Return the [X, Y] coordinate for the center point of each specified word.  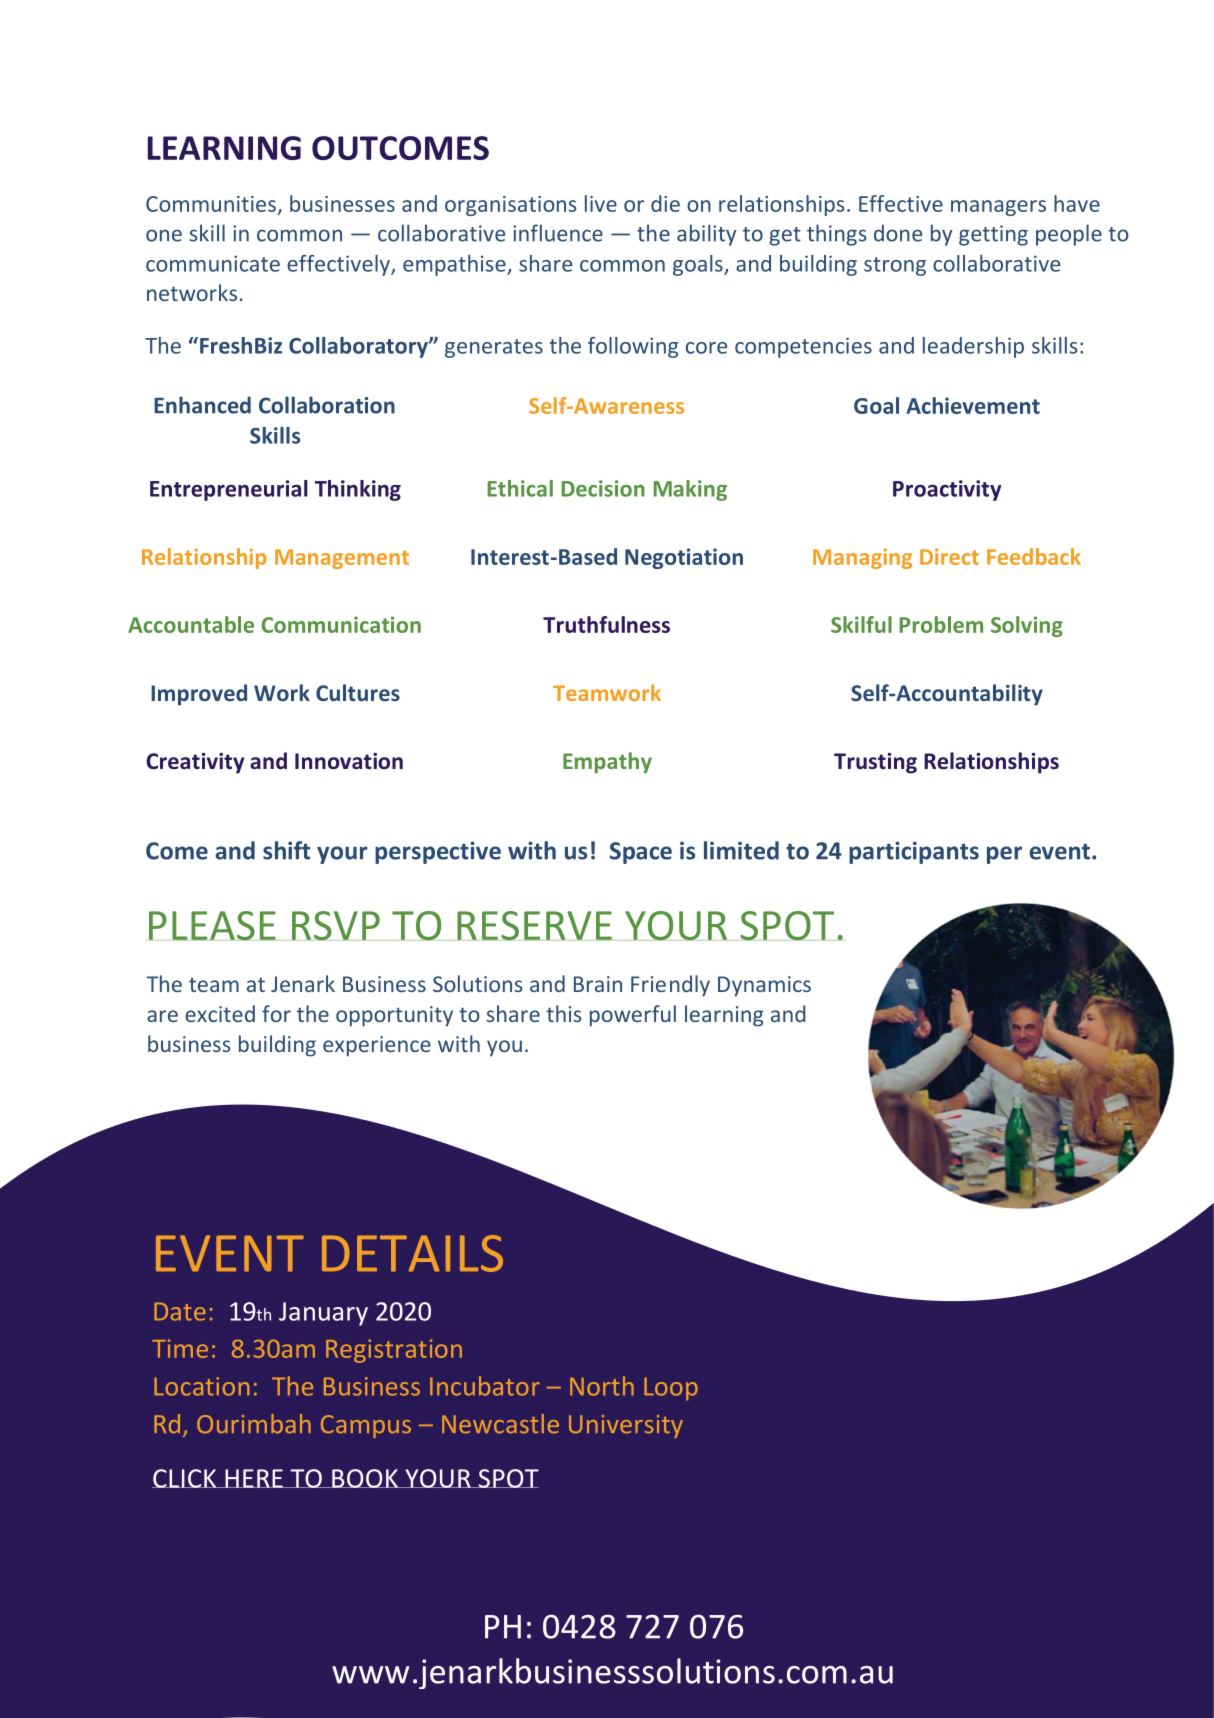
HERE [254, 1478]
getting [993, 235]
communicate [213, 263]
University [626, 1426]
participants [914, 852]
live [601, 203]
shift [286, 850]
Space [641, 853]
